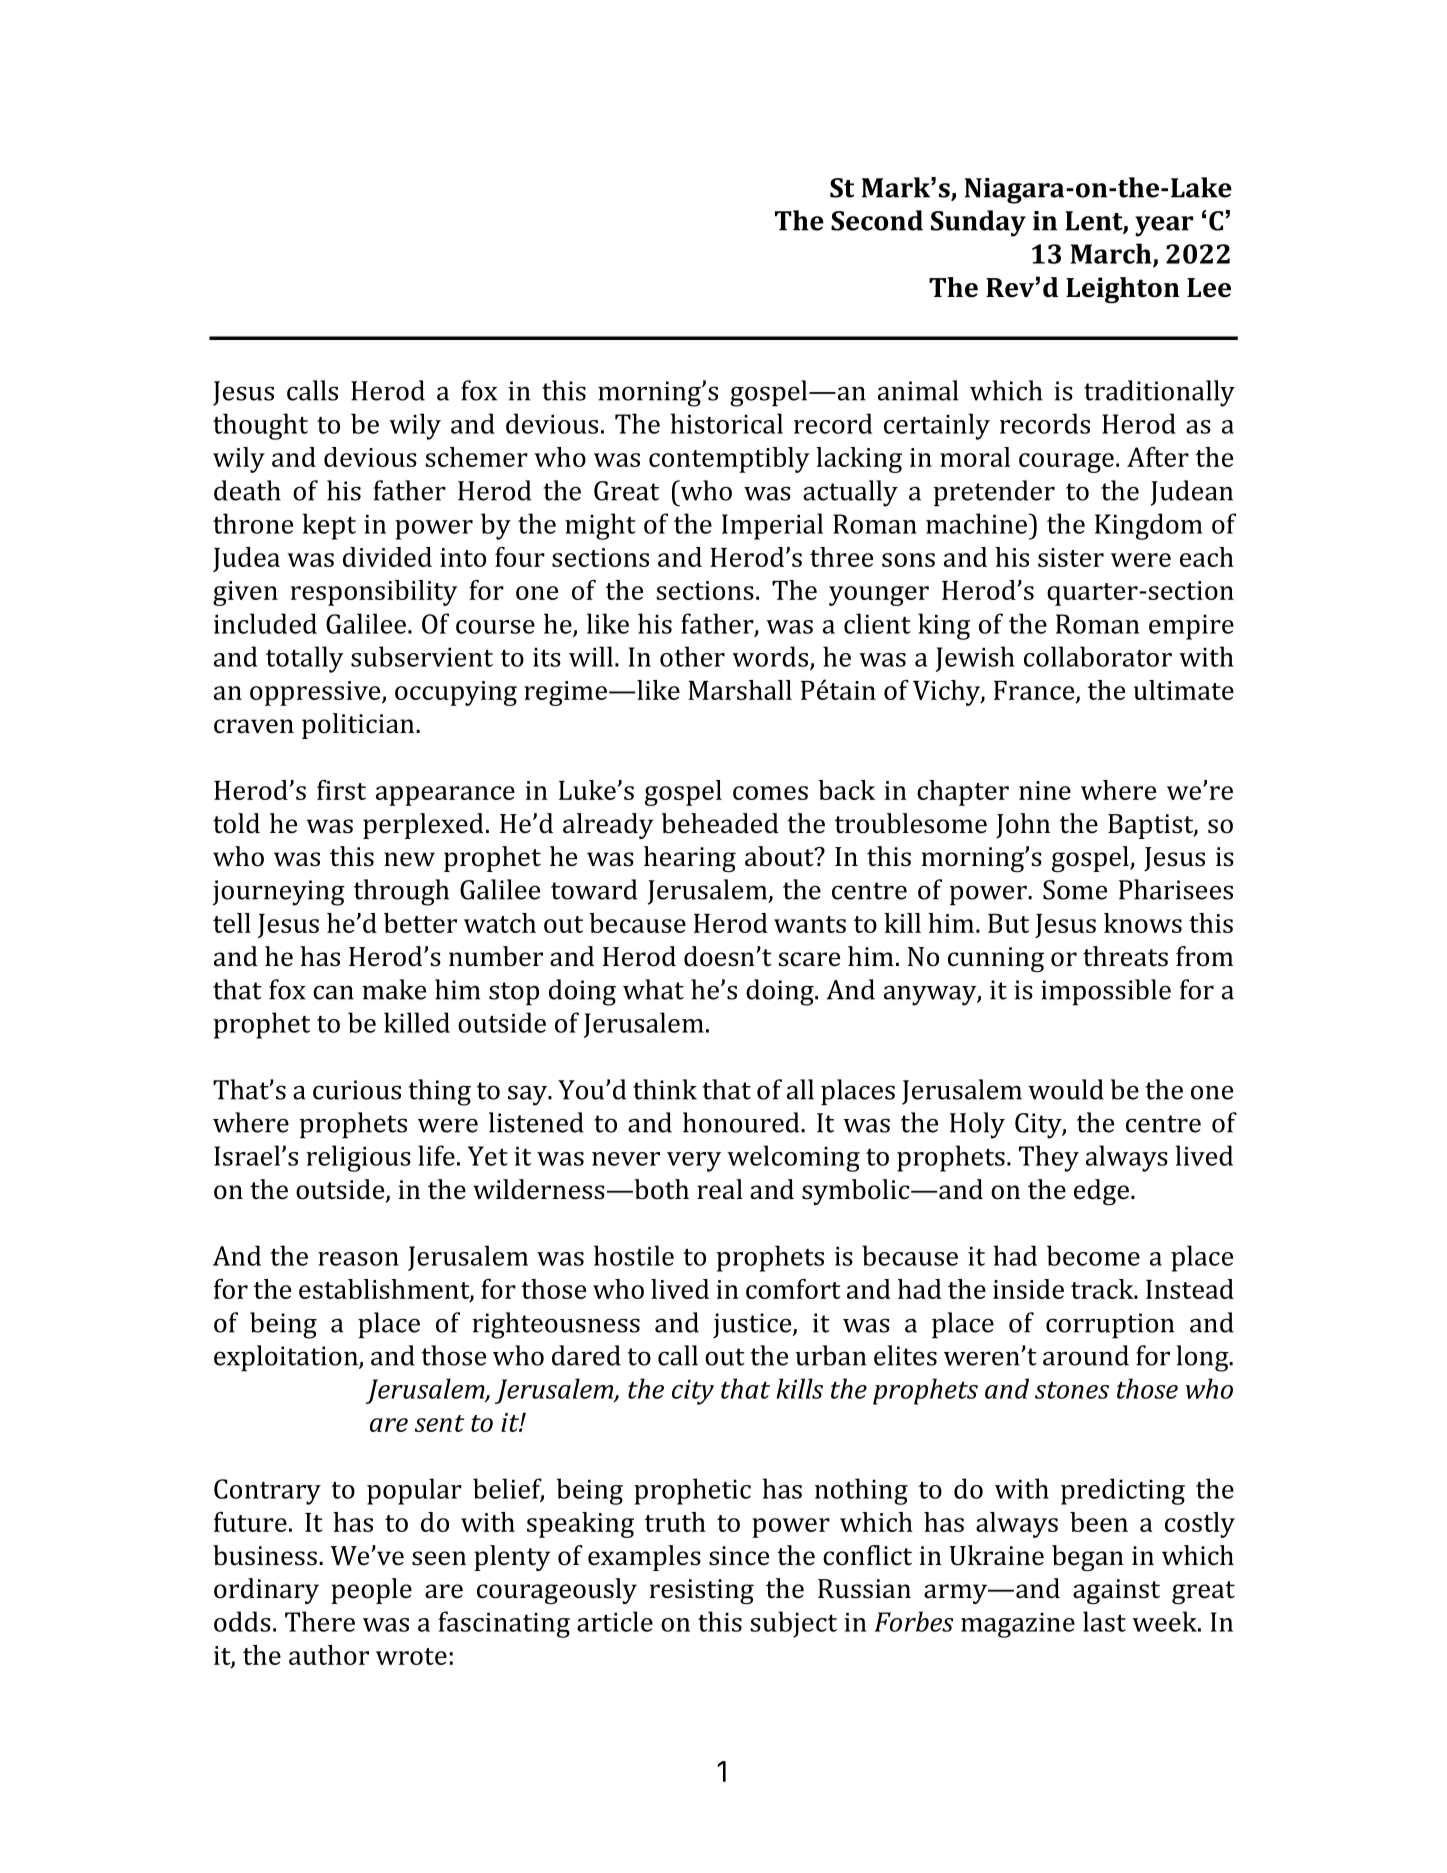  I want to click on thought, so click(260, 426).
